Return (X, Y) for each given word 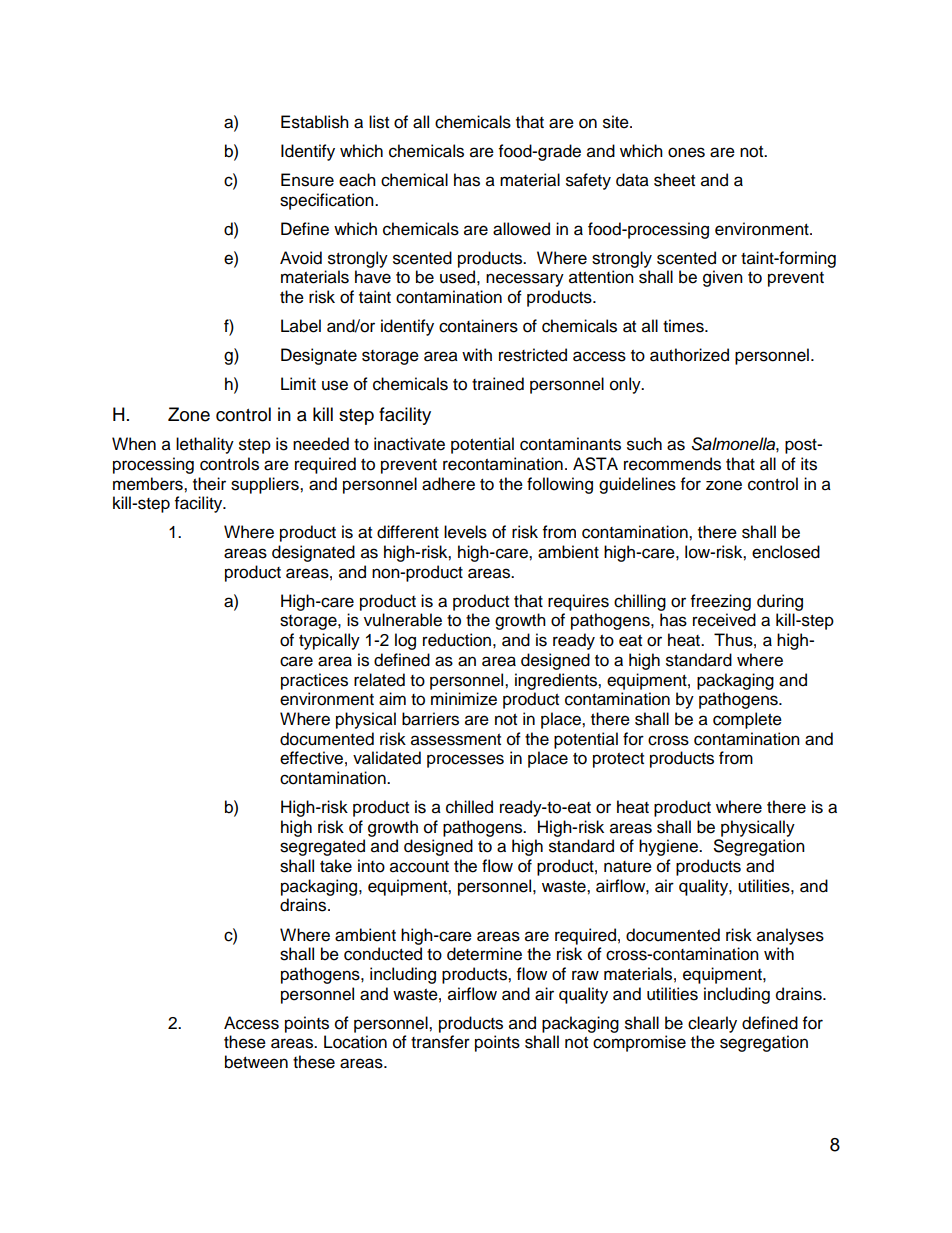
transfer (440, 1042)
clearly (712, 1024)
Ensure (307, 180)
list (379, 122)
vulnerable (403, 620)
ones (686, 152)
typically (329, 641)
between (256, 1062)
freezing (721, 602)
